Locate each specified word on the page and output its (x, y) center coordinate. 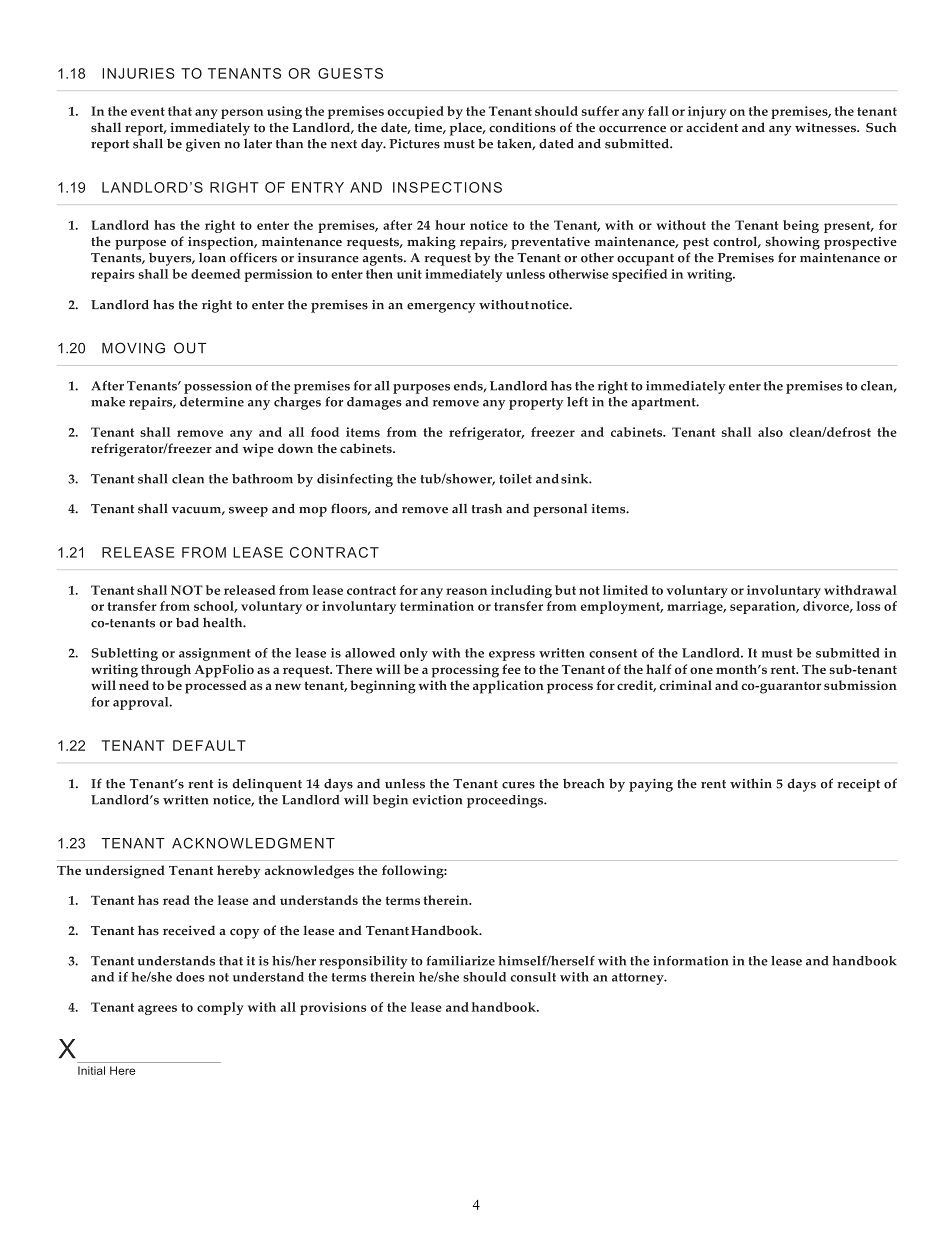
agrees (157, 1010)
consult (533, 977)
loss (868, 606)
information (690, 960)
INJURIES (138, 73)
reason (466, 591)
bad (187, 622)
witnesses (826, 127)
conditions (522, 127)
